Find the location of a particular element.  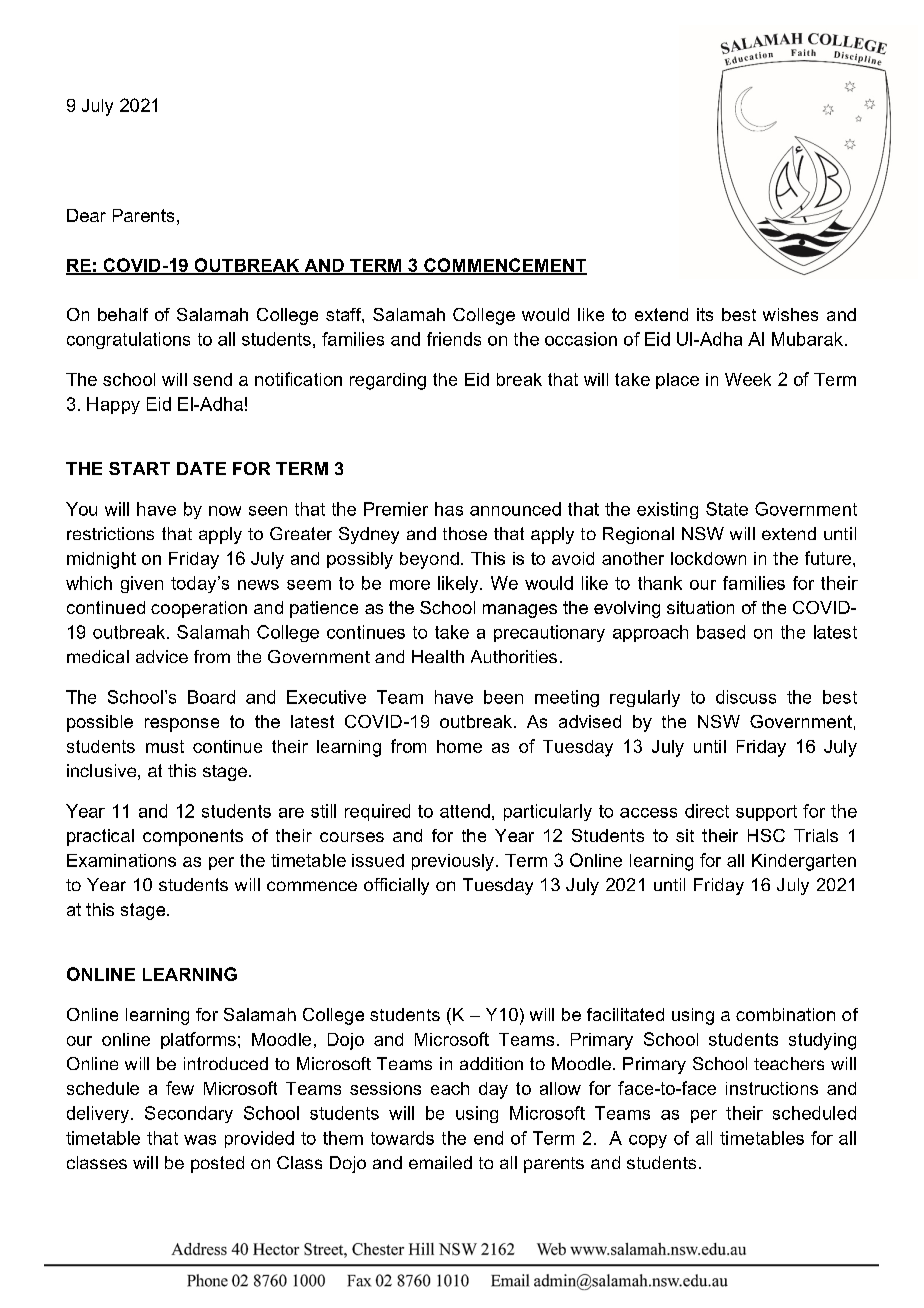

Kindergarten is located at coordinates (804, 862).
